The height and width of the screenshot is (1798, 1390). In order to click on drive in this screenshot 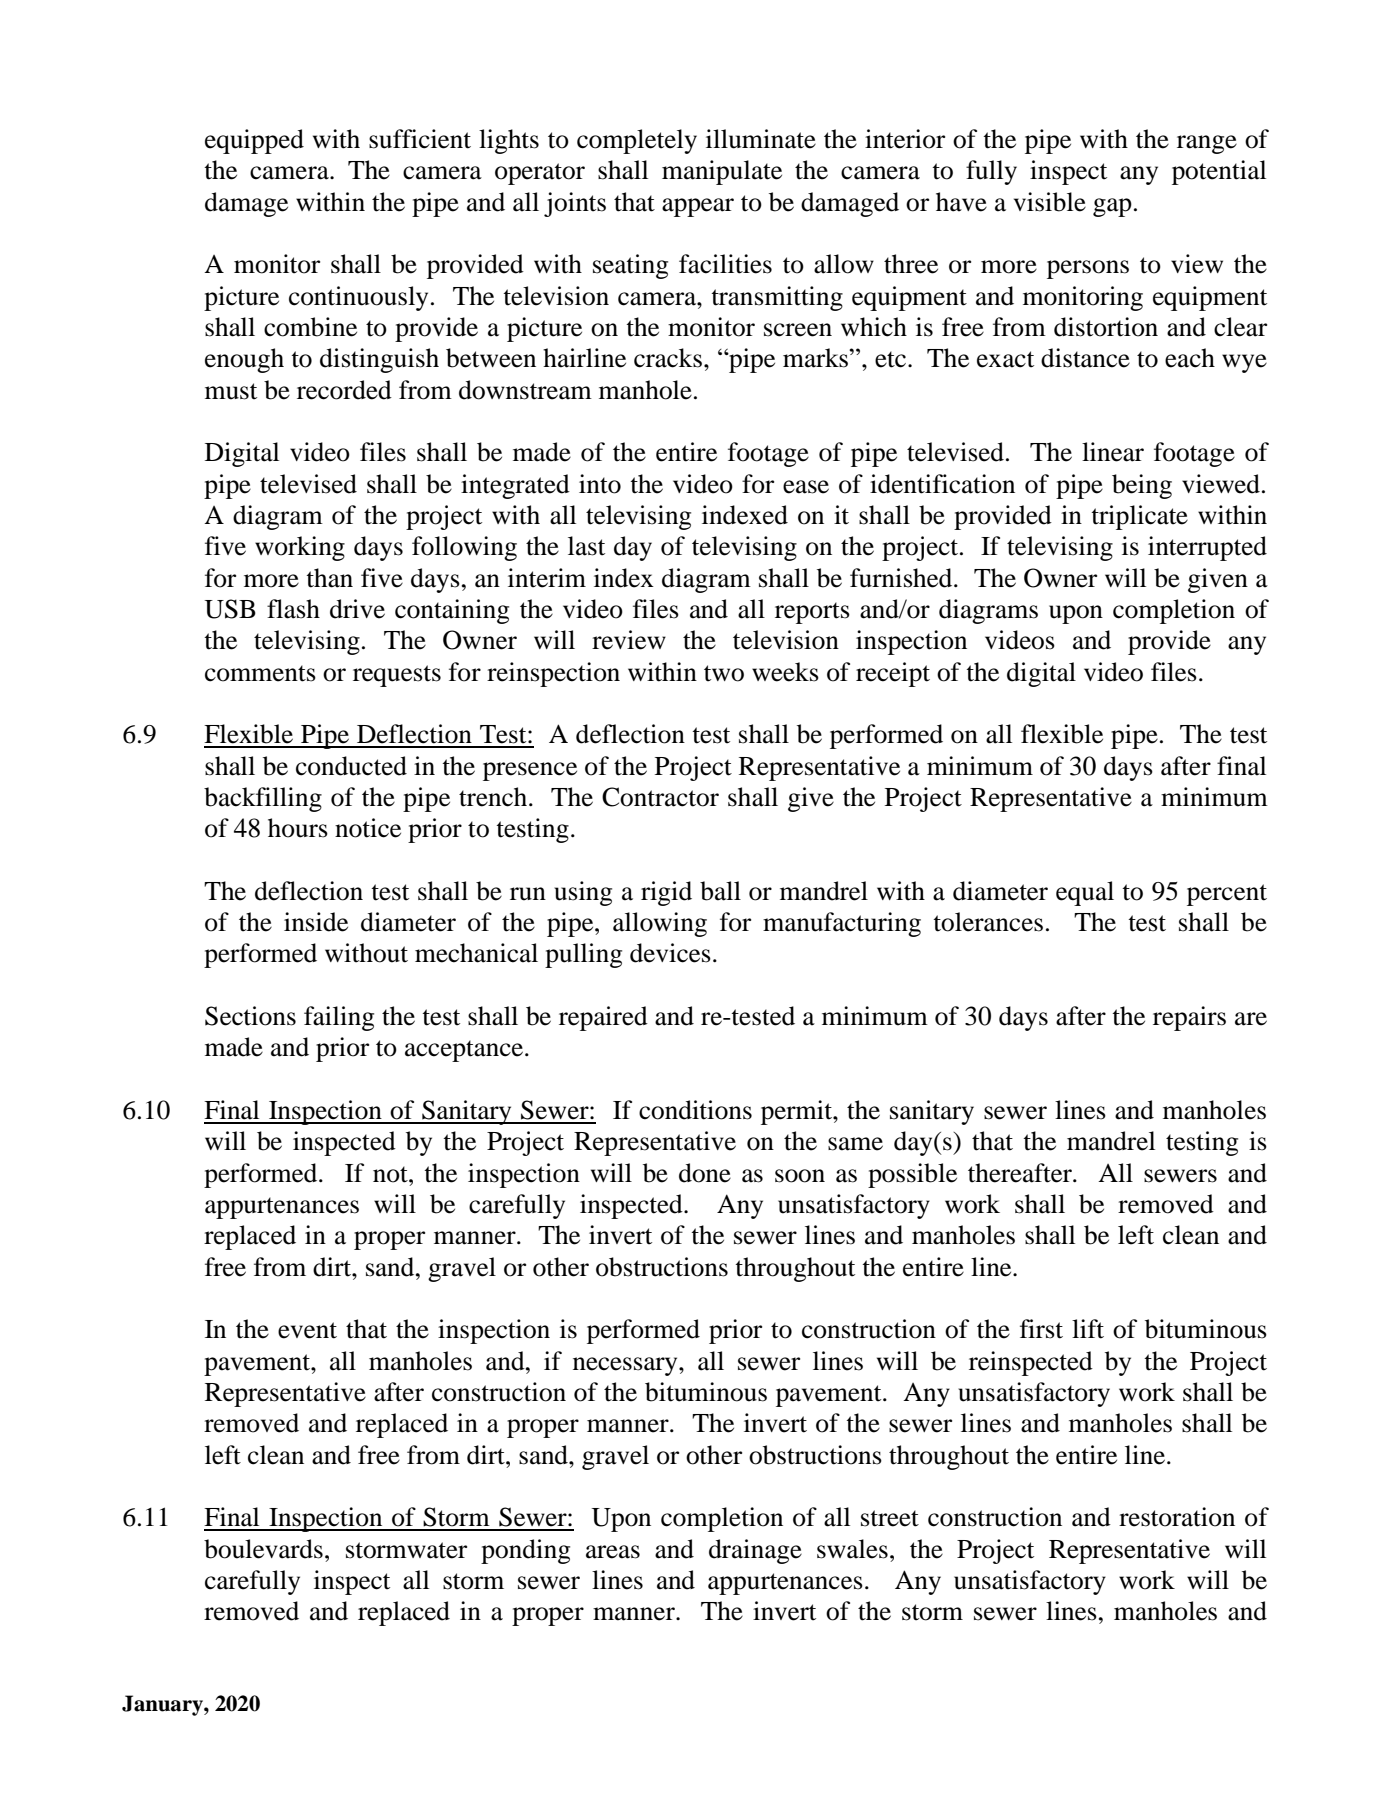, I will do `click(357, 609)`.
